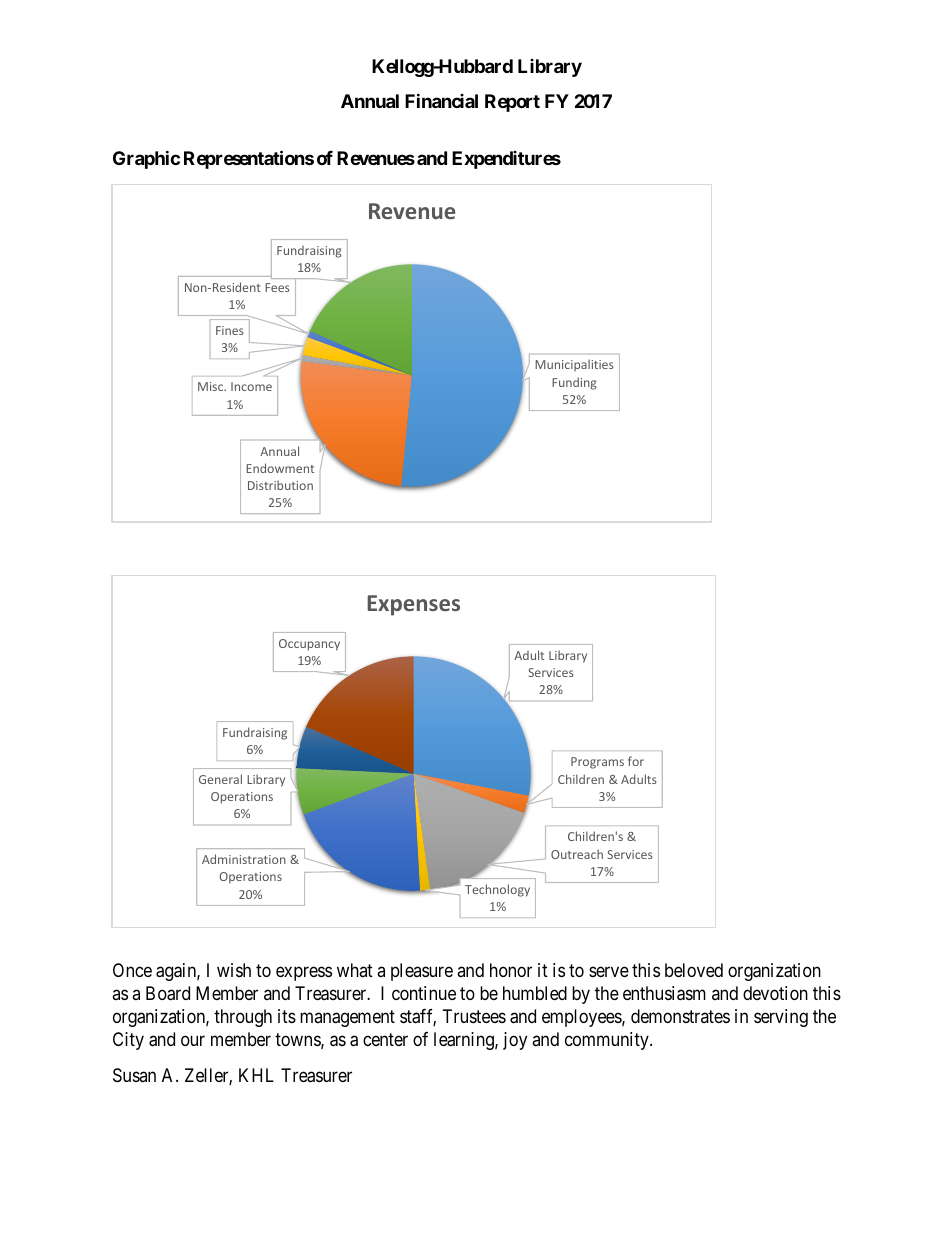 The height and width of the screenshot is (1233, 952). Describe the element at coordinates (220, 779) in the screenshot. I see `General` at that location.
